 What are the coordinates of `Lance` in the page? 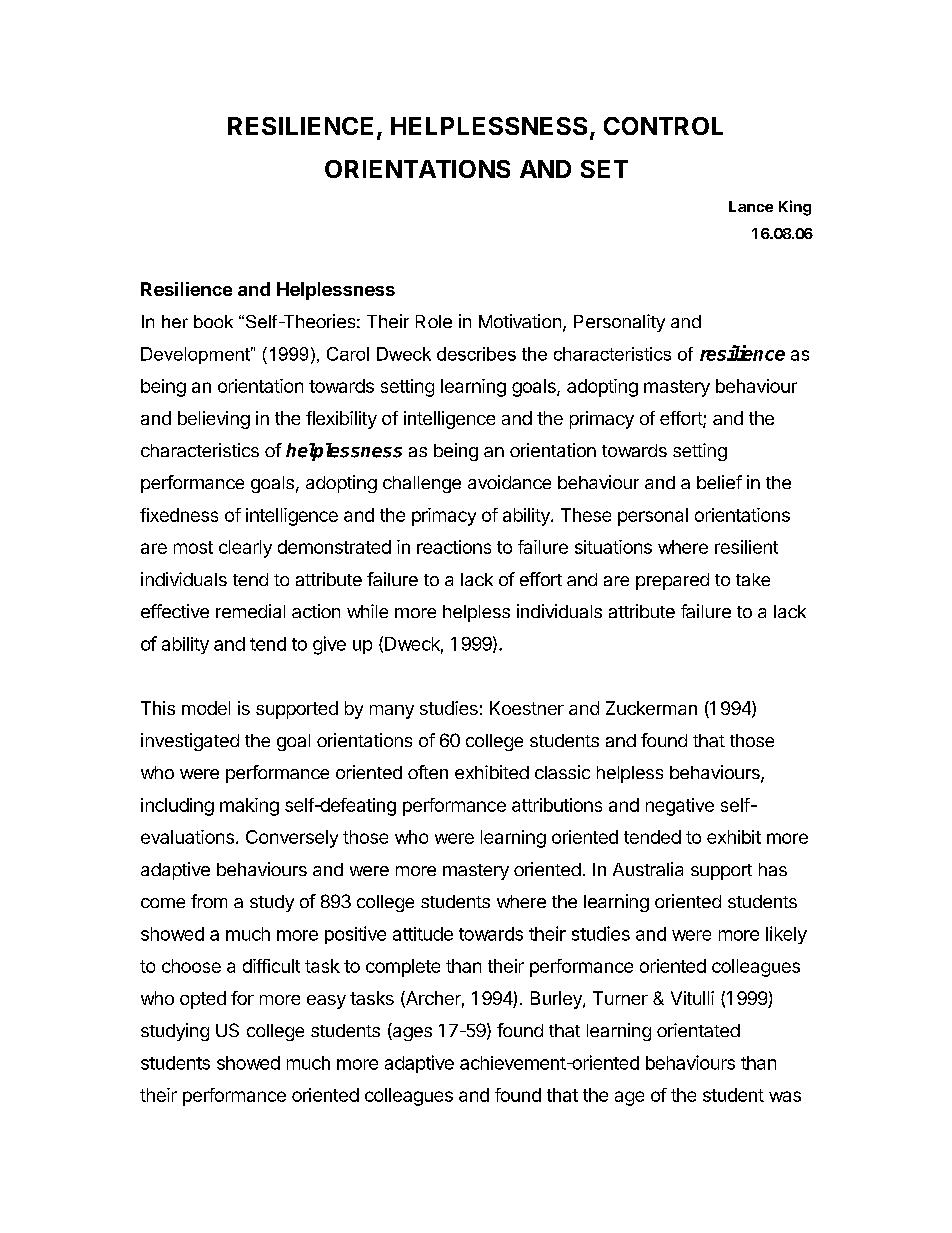 It's located at (751, 206).
